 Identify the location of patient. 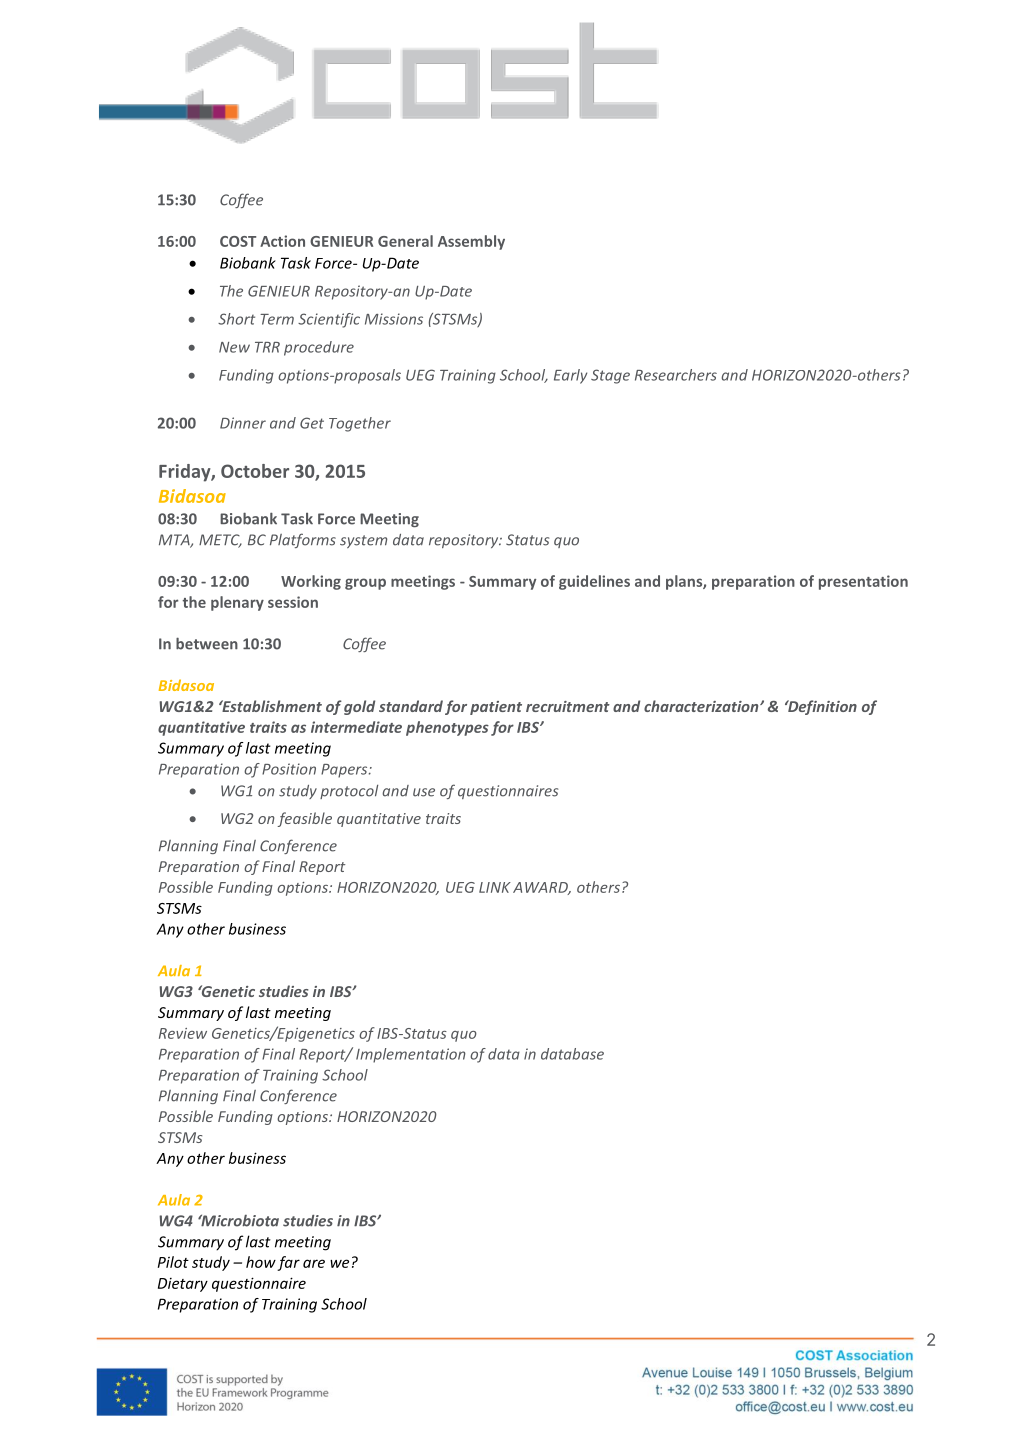
(496, 708).
